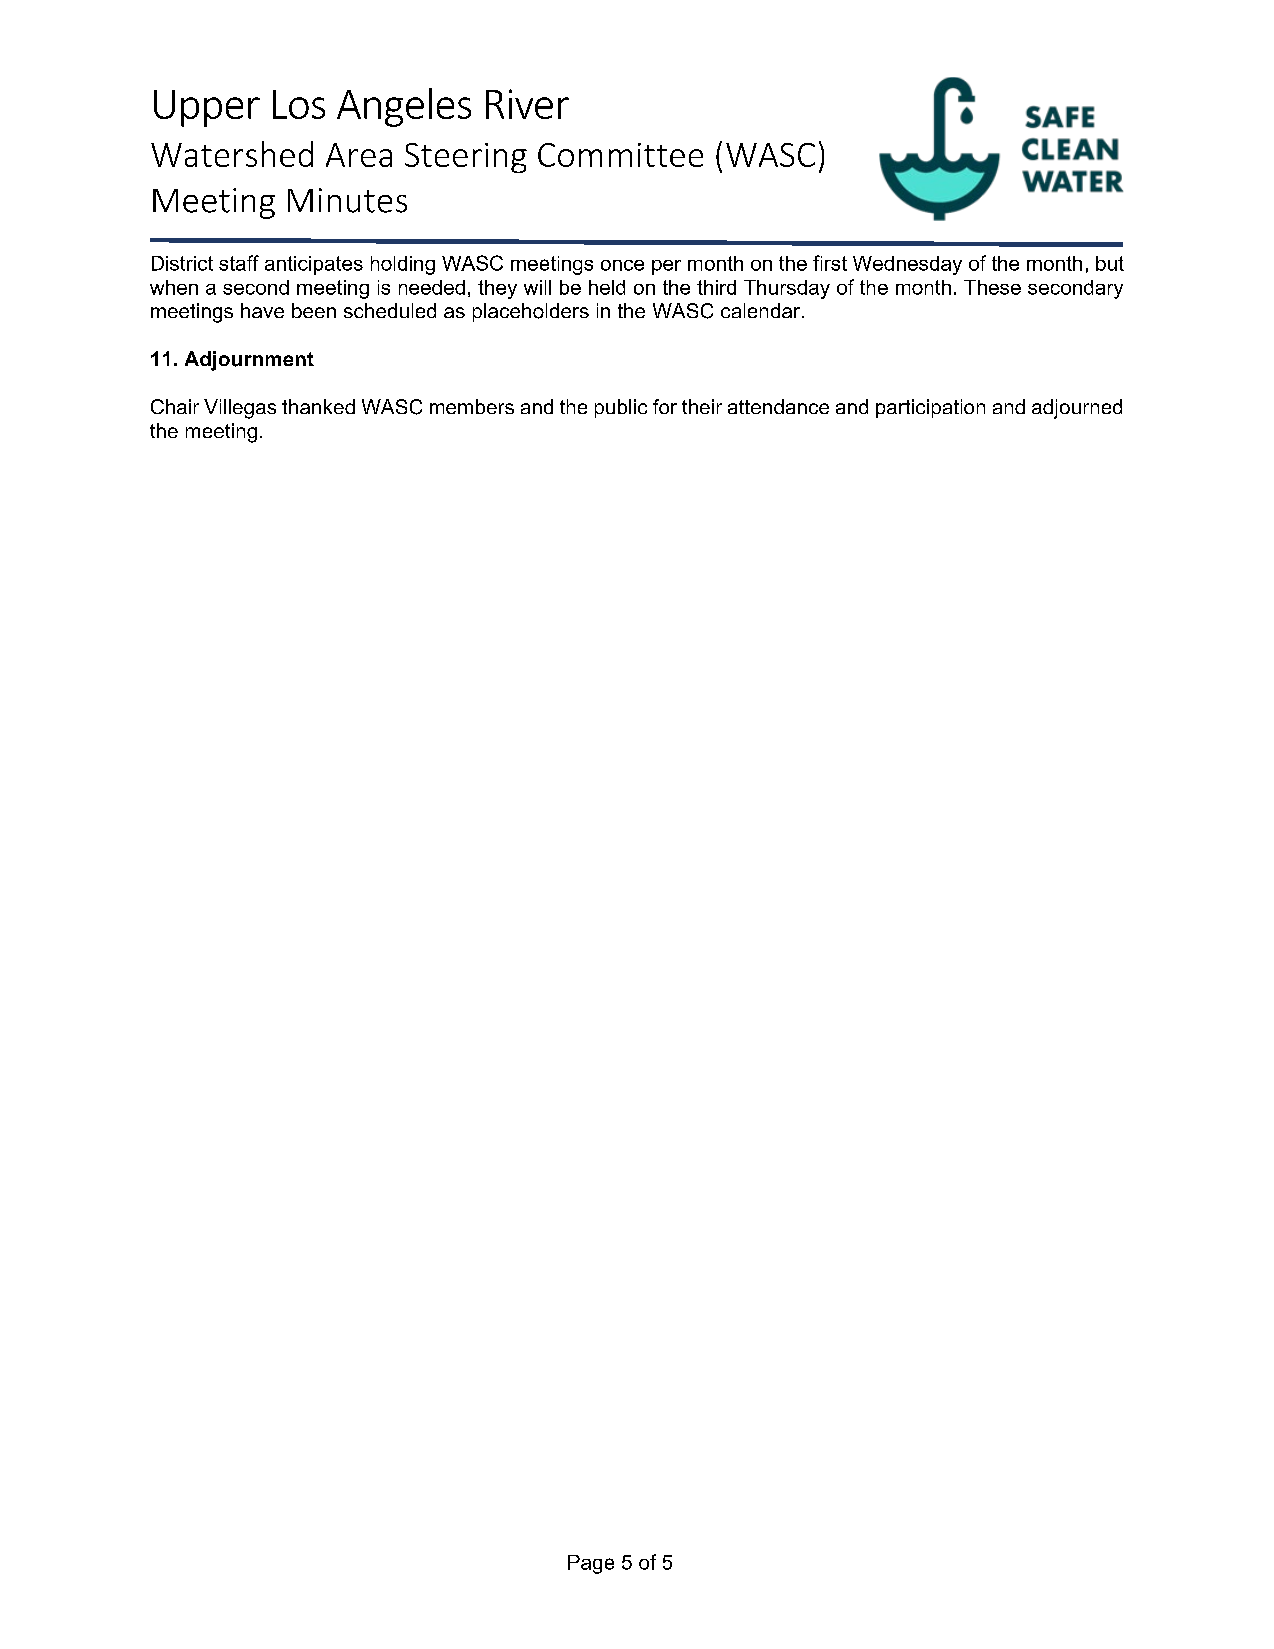  What do you see at coordinates (621, 408) in the screenshot?
I see `public` at bounding box center [621, 408].
